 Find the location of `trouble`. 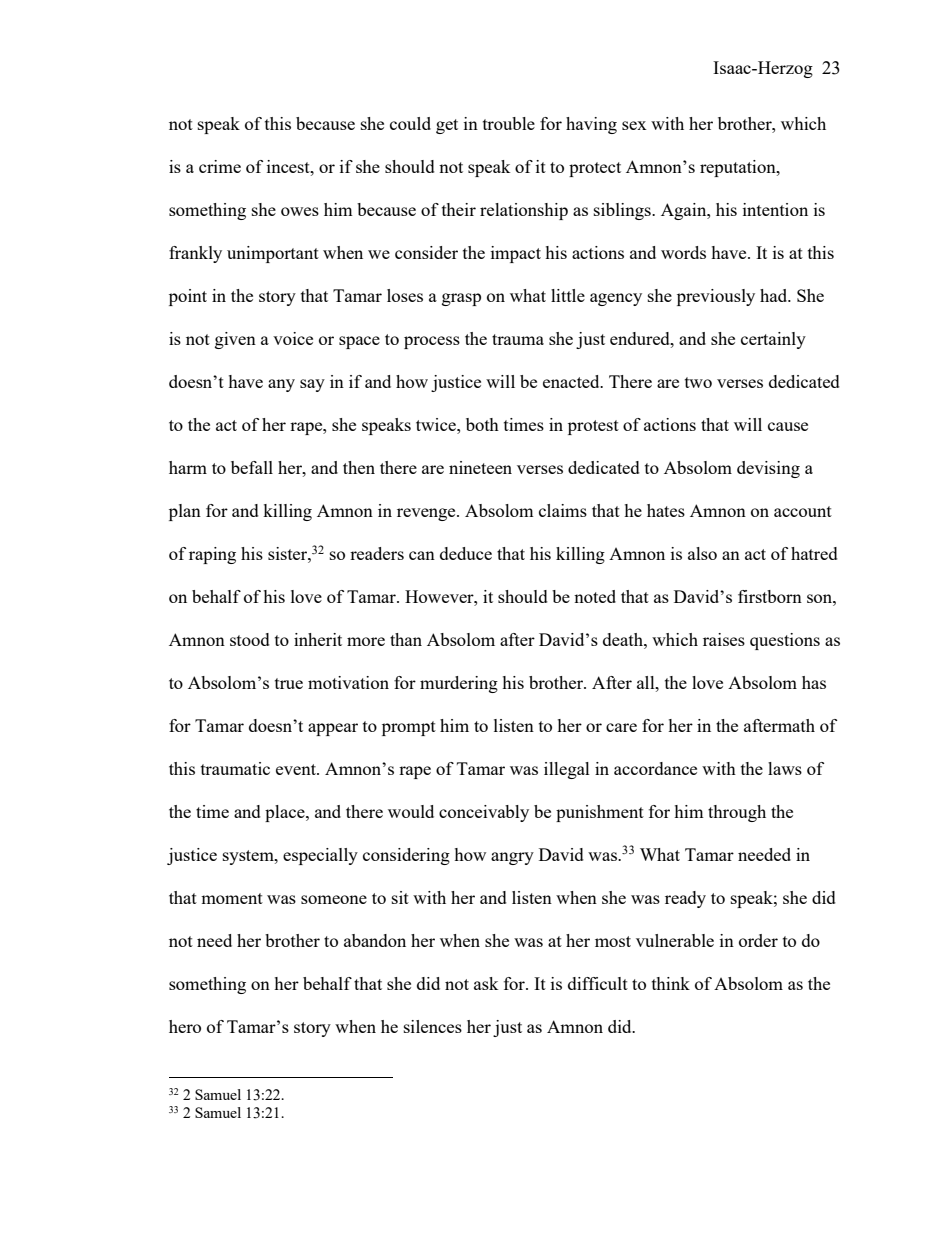

trouble is located at coordinates (509, 123).
